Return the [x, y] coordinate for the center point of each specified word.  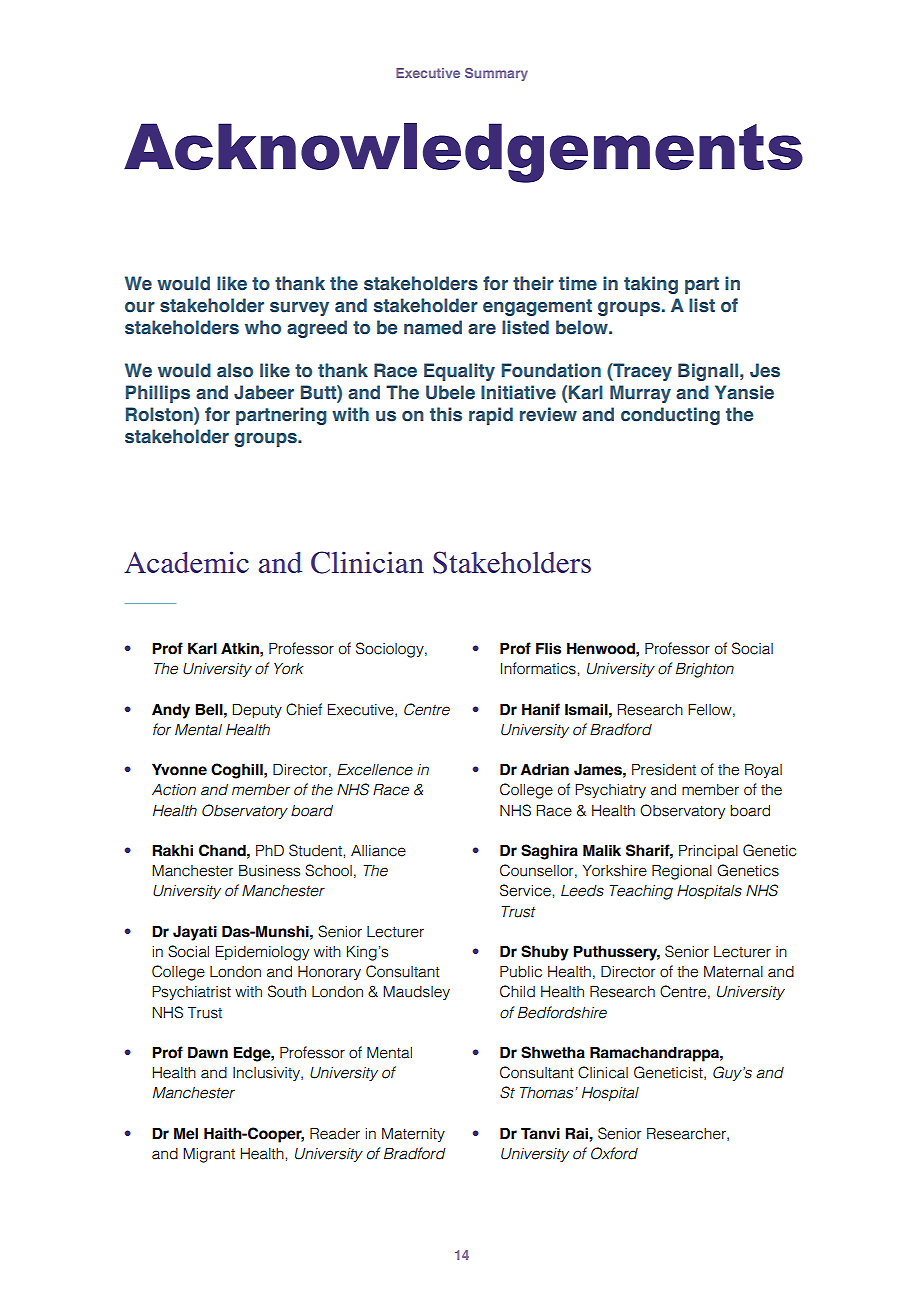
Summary [496, 74]
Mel [186, 1133]
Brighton [705, 670]
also [235, 370]
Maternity [413, 1135]
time [578, 283]
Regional [682, 872]
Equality [459, 372]
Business [269, 870]
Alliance [378, 851]
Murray [640, 394]
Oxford [614, 1153]
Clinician [367, 562]
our [140, 307]
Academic [186, 562]
